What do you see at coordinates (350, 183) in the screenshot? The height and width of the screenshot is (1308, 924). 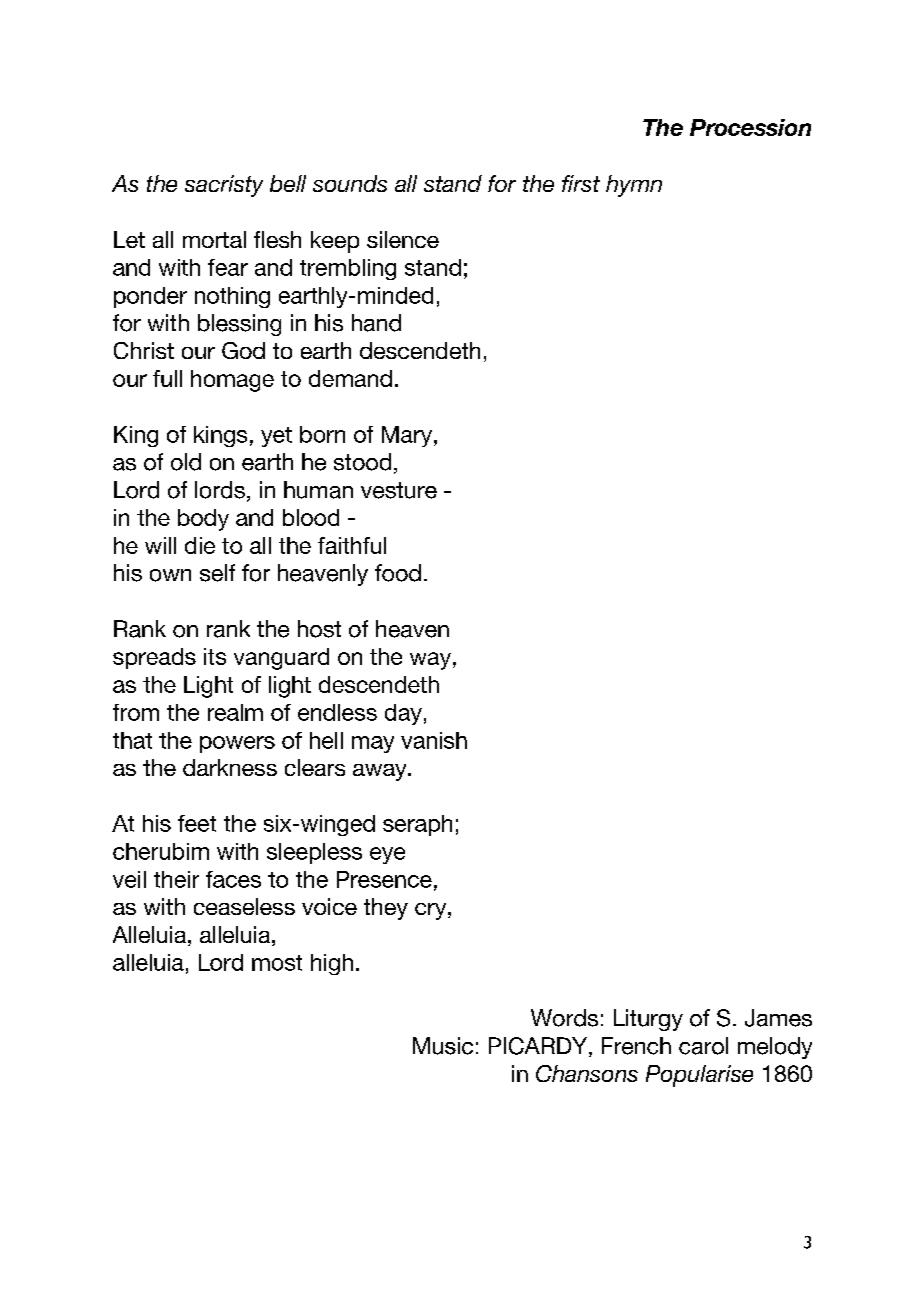 I see `sounds` at bounding box center [350, 183].
